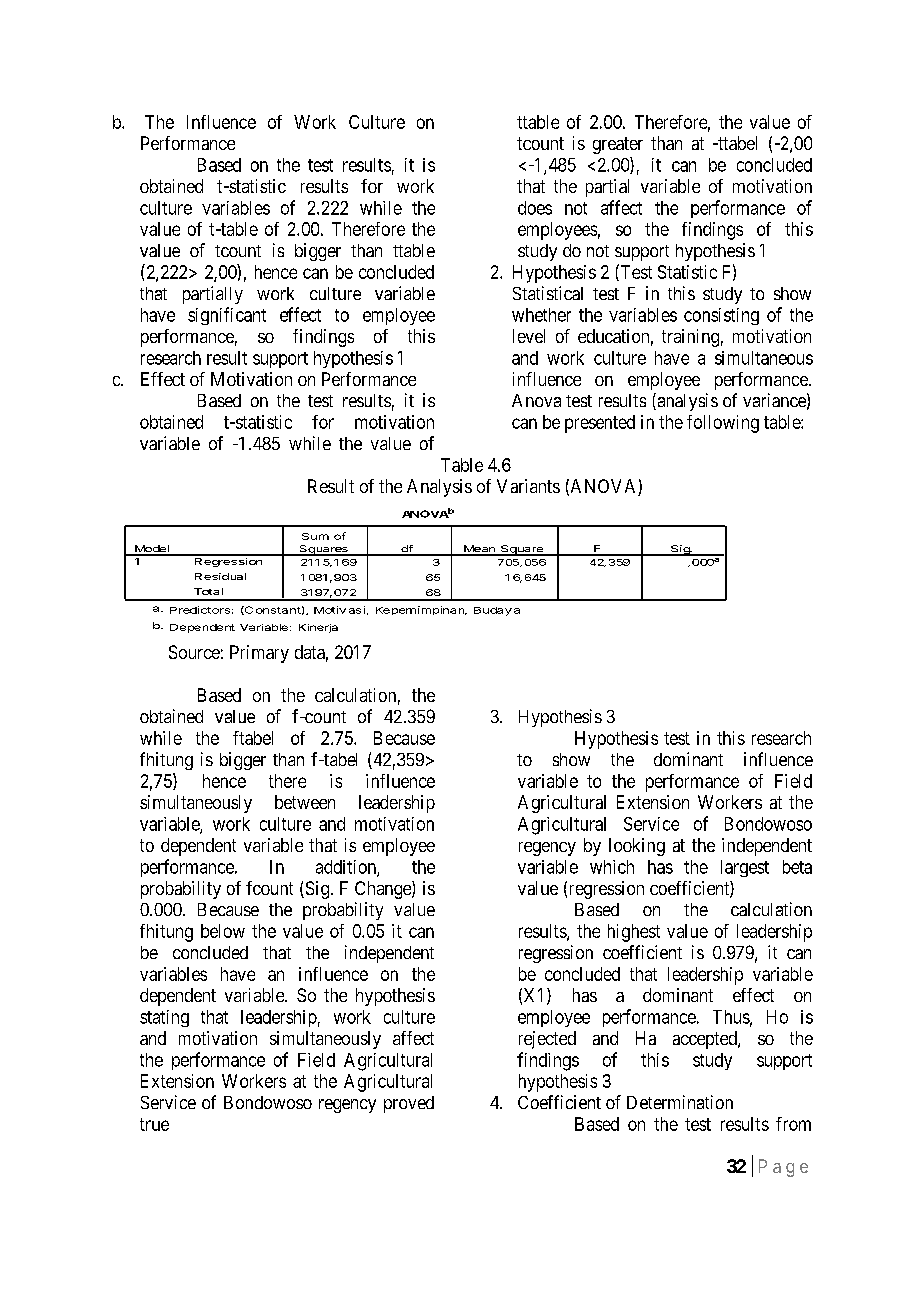 This screenshot has height=1308, width=924. Describe the element at coordinates (528, 486) in the screenshot. I see `Variants` at that location.
